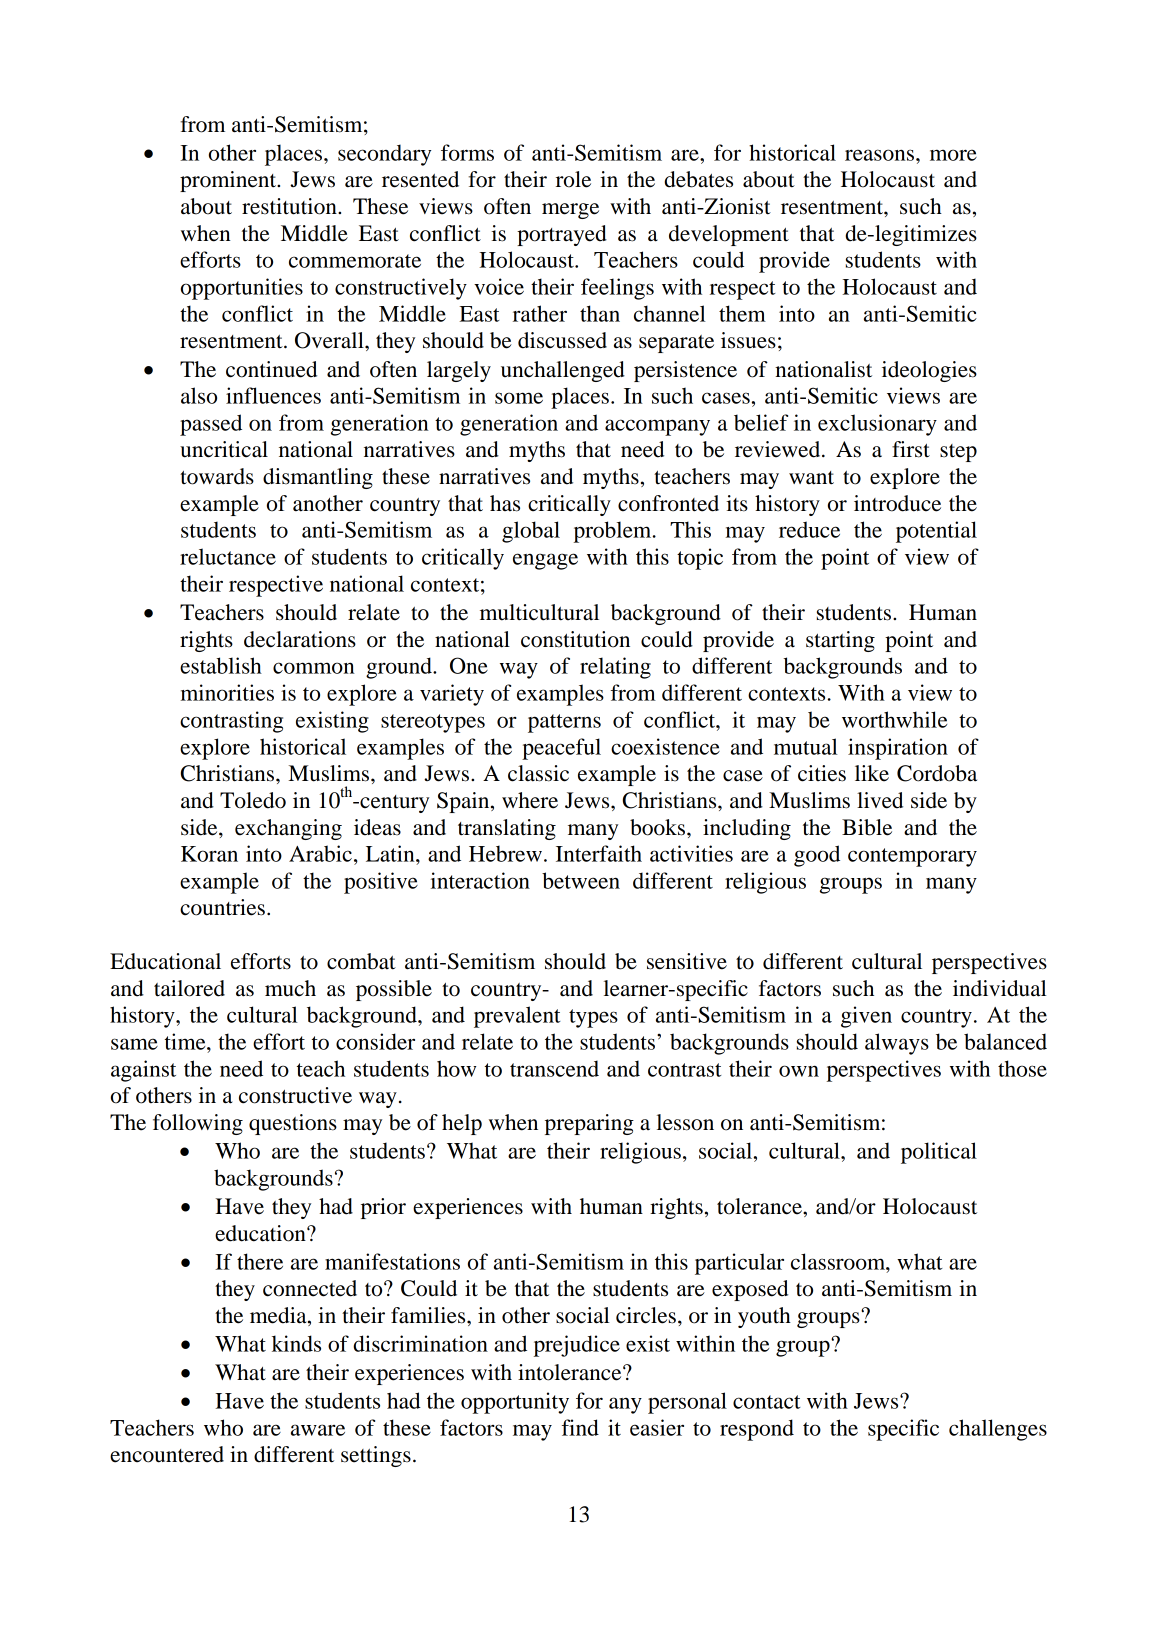 The width and height of the screenshot is (1157, 1638). Describe the element at coordinates (530, 800) in the screenshot. I see `where` at that location.
